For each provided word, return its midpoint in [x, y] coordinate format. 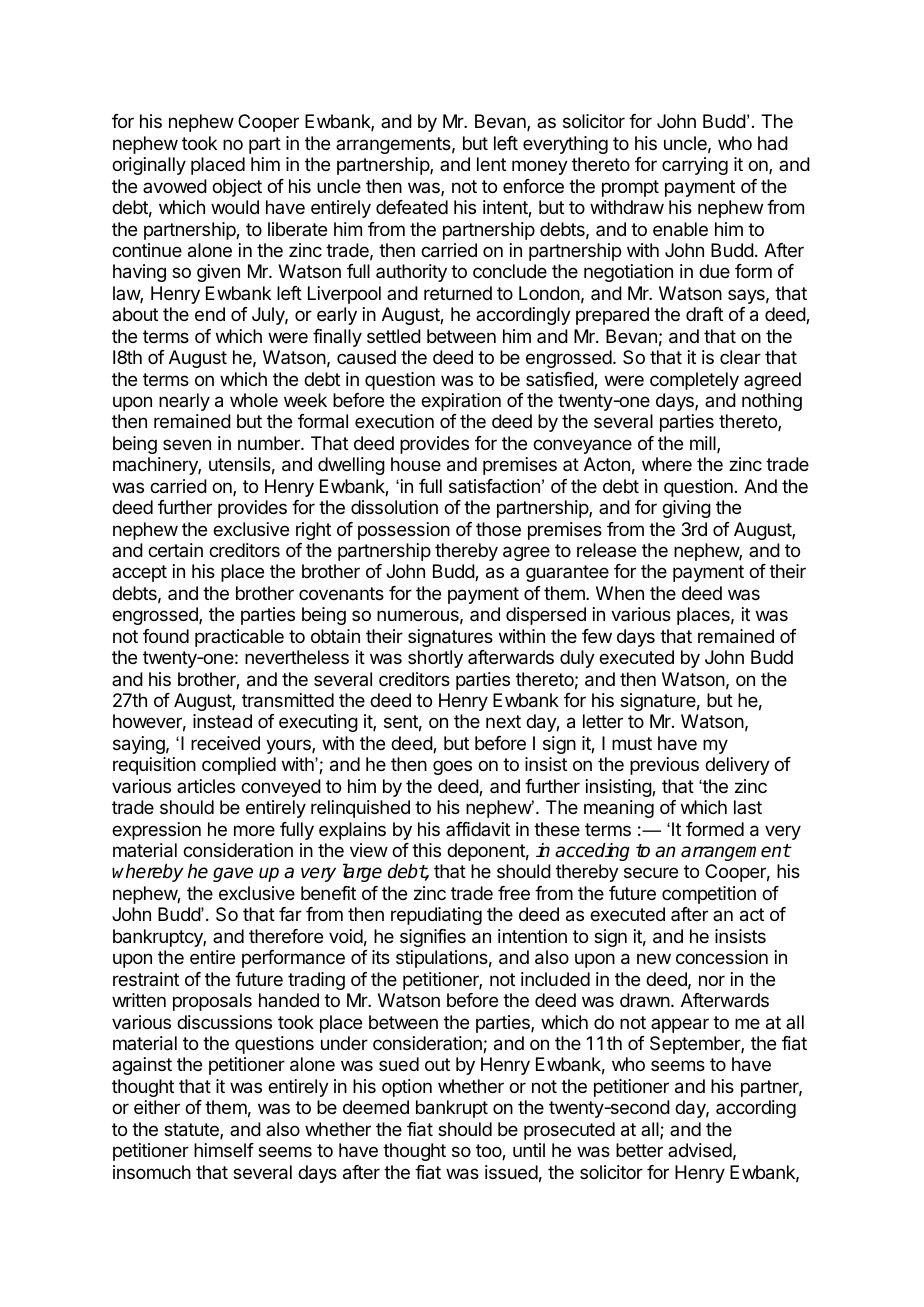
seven [187, 444]
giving [686, 509]
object [237, 188]
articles [206, 786]
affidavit [478, 829]
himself [224, 1150]
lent [491, 164]
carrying [695, 166]
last [748, 807]
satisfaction [494, 486]
